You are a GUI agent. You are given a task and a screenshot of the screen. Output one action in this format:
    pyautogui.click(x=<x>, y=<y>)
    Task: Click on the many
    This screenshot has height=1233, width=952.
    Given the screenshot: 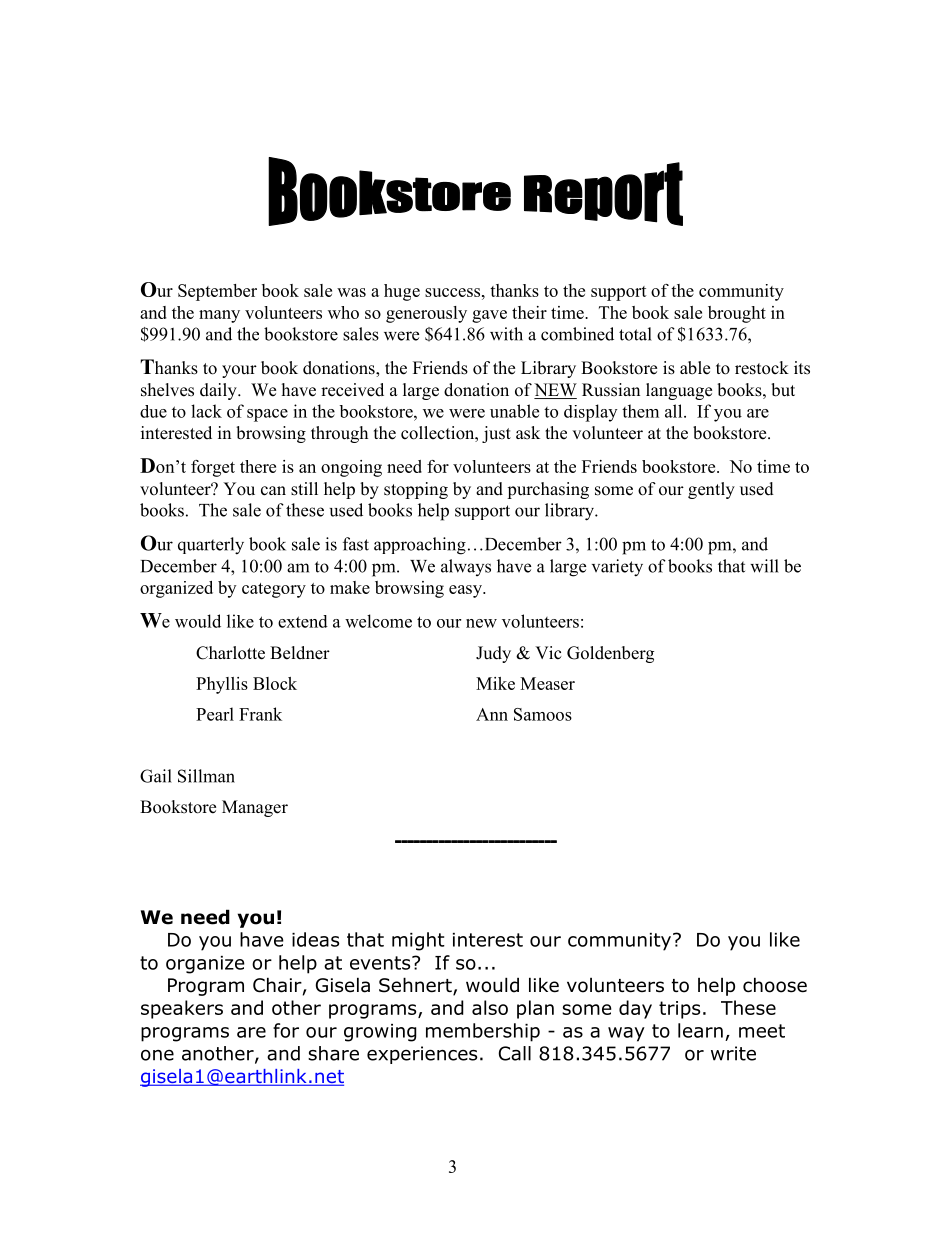 What is the action you would take?
    pyautogui.click(x=219, y=316)
